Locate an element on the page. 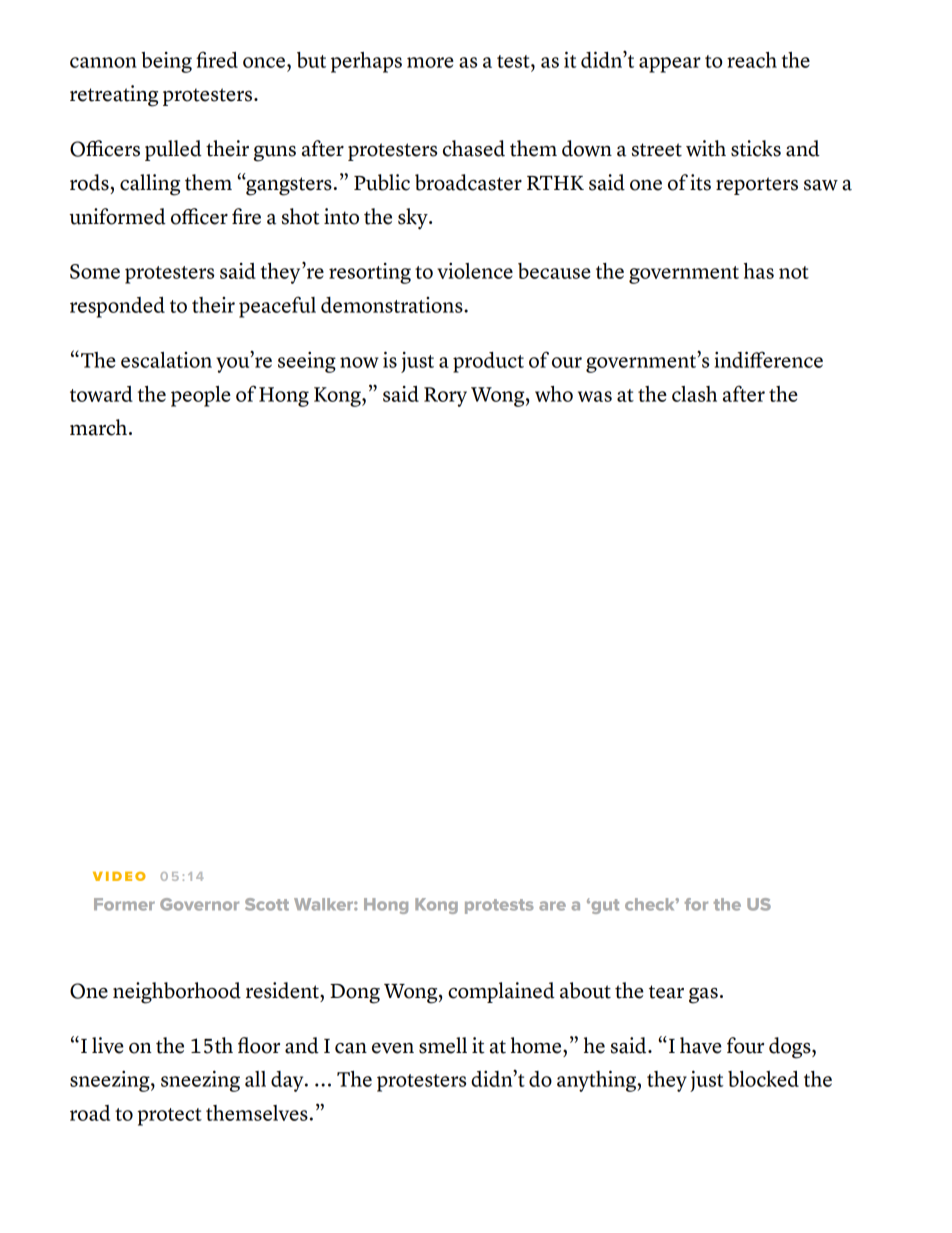 The height and width of the page is (1233, 952). more is located at coordinates (430, 62).
